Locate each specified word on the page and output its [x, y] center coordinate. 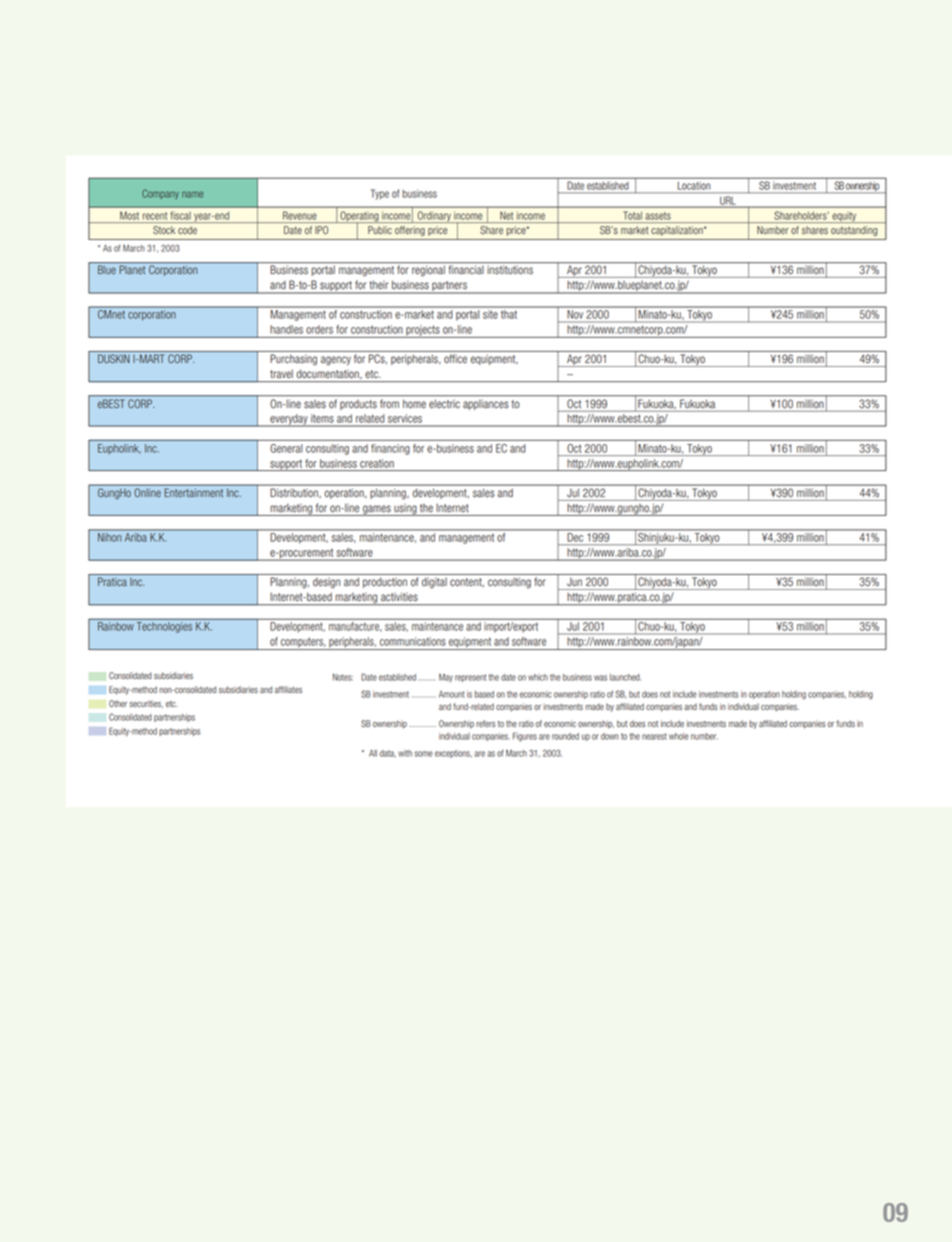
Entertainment [194, 492]
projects [423, 331]
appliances [485, 405]
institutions [510, 270]
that [509, 314]
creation [377, 463]
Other [118, 703]
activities [399, 597]
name [192, 194]
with [405, 753]
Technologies [164, 627]
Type [380, 194]
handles [287, 329]
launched [625, 677]
